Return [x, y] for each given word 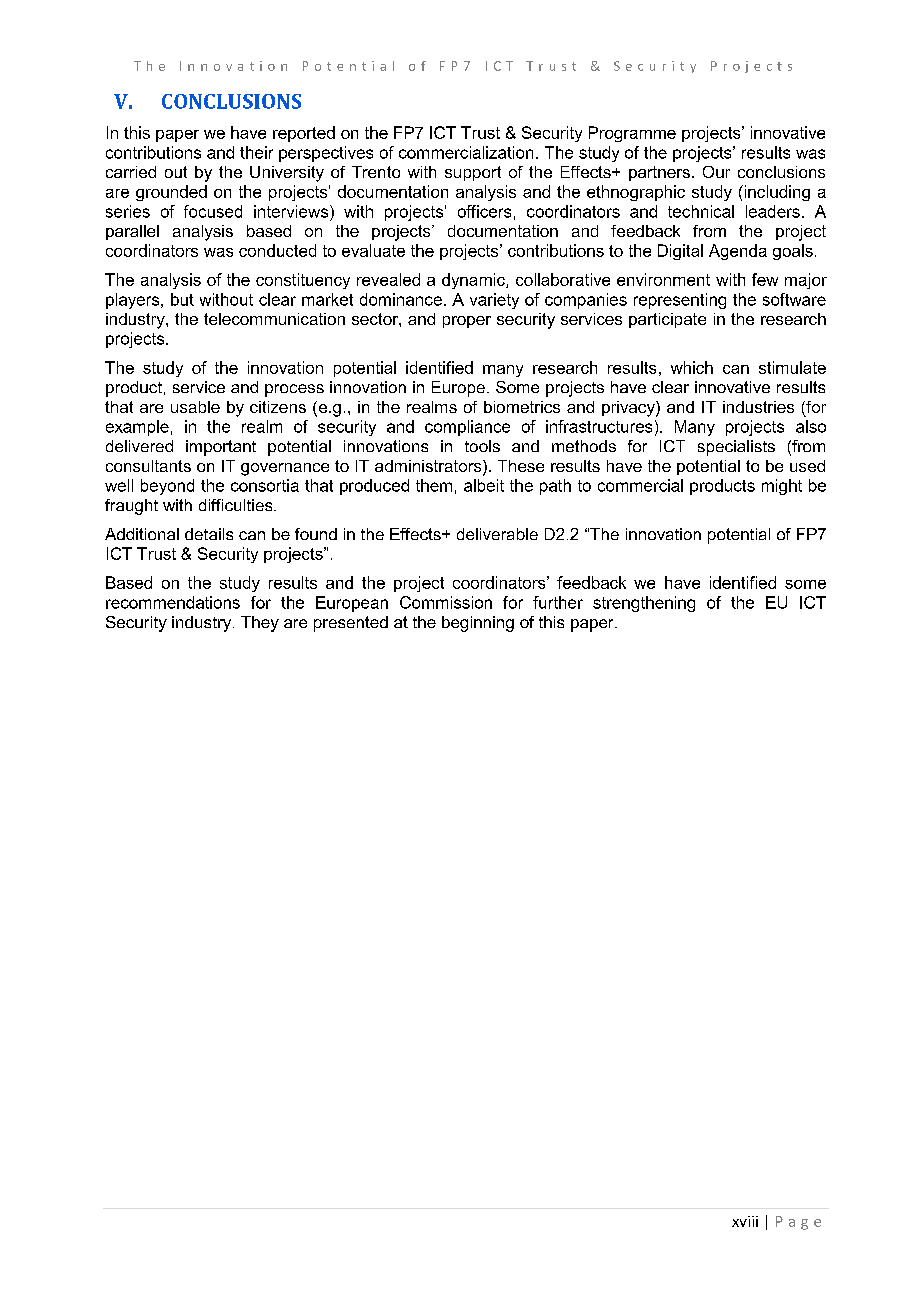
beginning [478, 624]
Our [716, 172]
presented [351, 624]
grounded [171, 193]
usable [195, 407]
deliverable [497, 534]
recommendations [173, 602]
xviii [745, 1221]
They [260, 624]
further [558, 602]
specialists [736, 448]
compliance [467, 428]
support [473, 173]
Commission [446, 602]
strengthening [644, 604]
